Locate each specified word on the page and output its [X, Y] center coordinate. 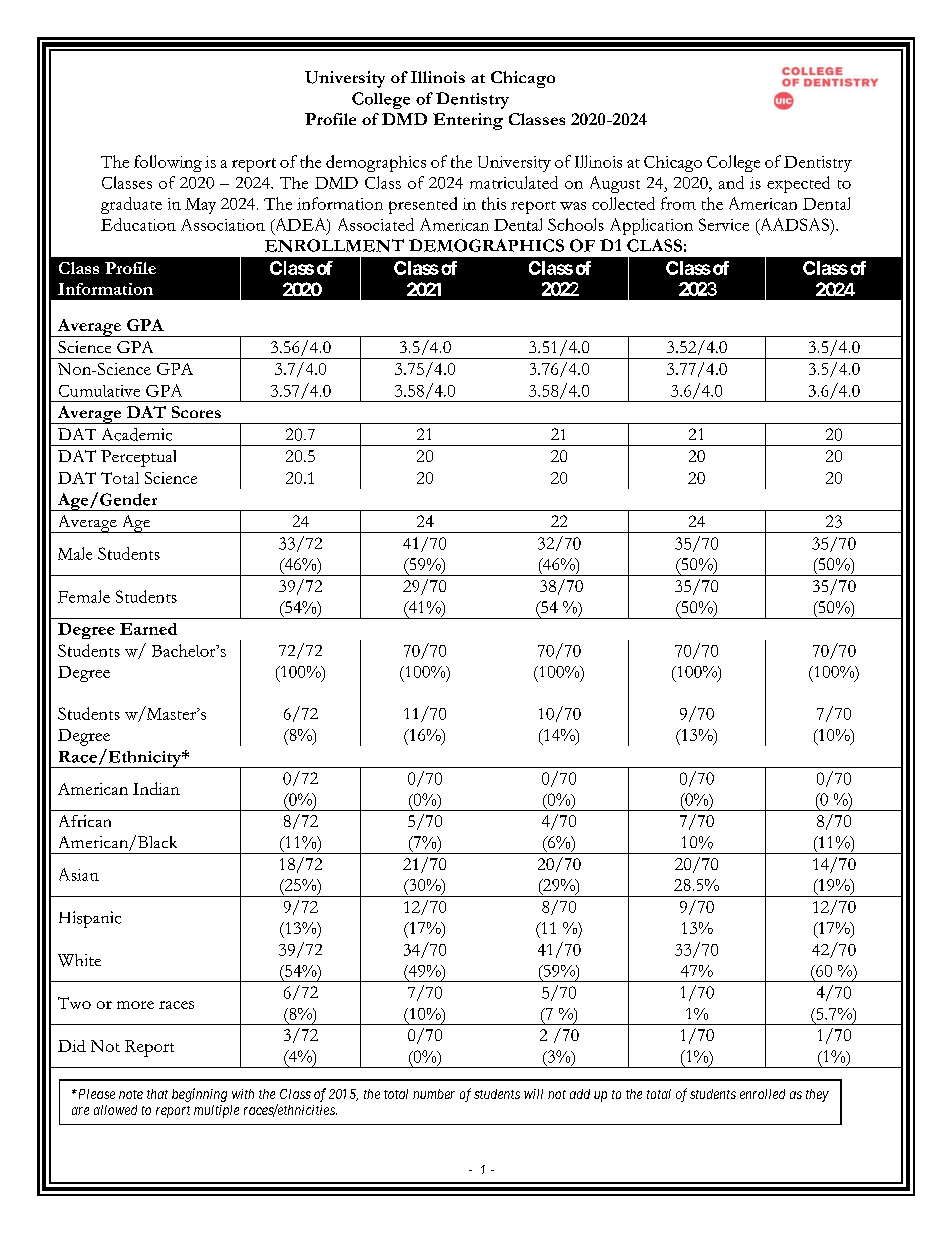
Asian [79, 874]
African [85, 821]
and [731, 182]
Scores [196, 412]
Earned [148, 629]
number [434, 1094]
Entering [468, 121]
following [168, 163]
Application [651, 226]
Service [724, 224]
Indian [156, 788]
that [157, 1094]
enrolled [762, 1094]
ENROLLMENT [334, 245]
